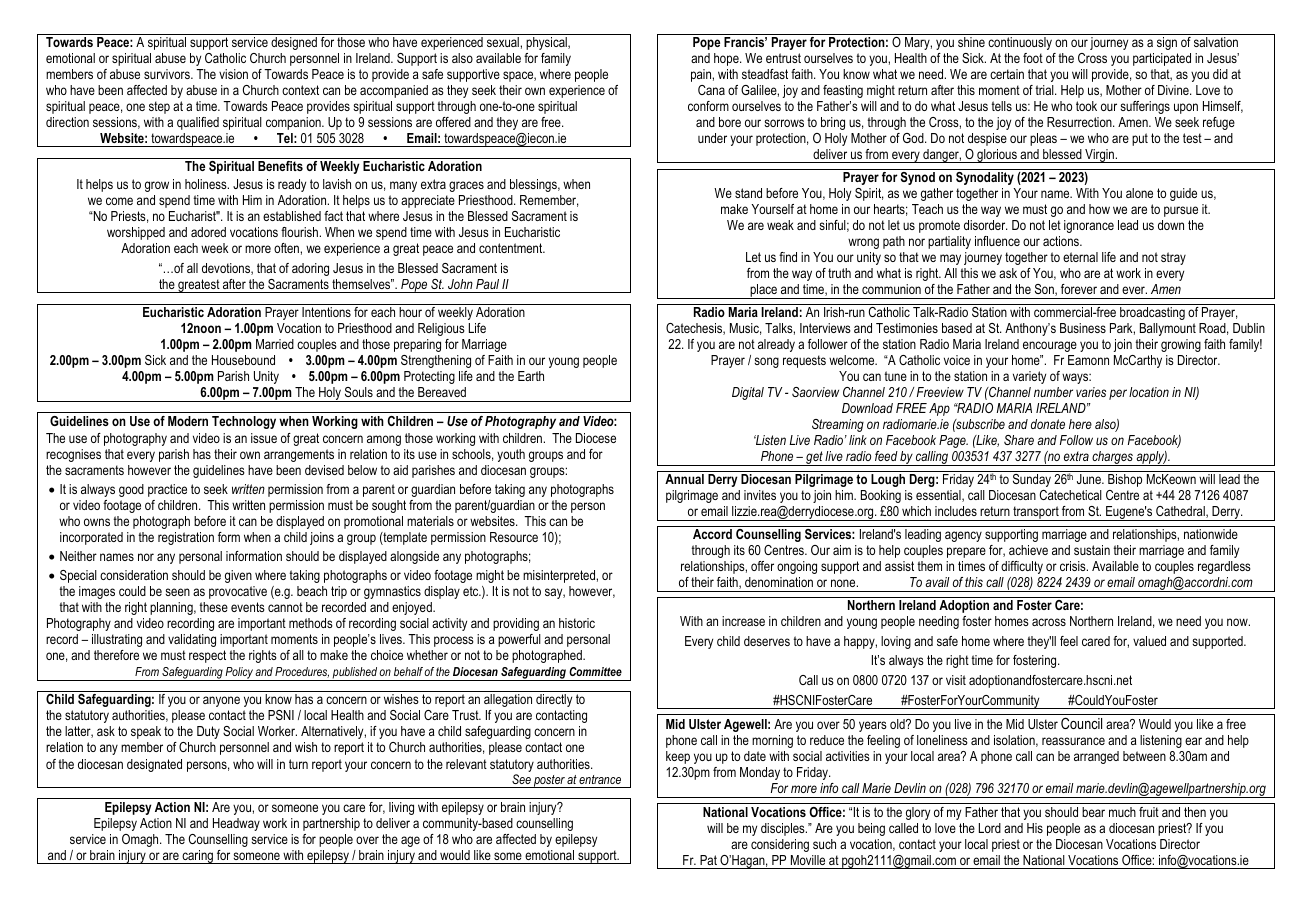 The height and width of the page is (924, 1308). What do you see at coordinates (208, 232) in the page?
I see `adored` at bounding box center [208, 232].
